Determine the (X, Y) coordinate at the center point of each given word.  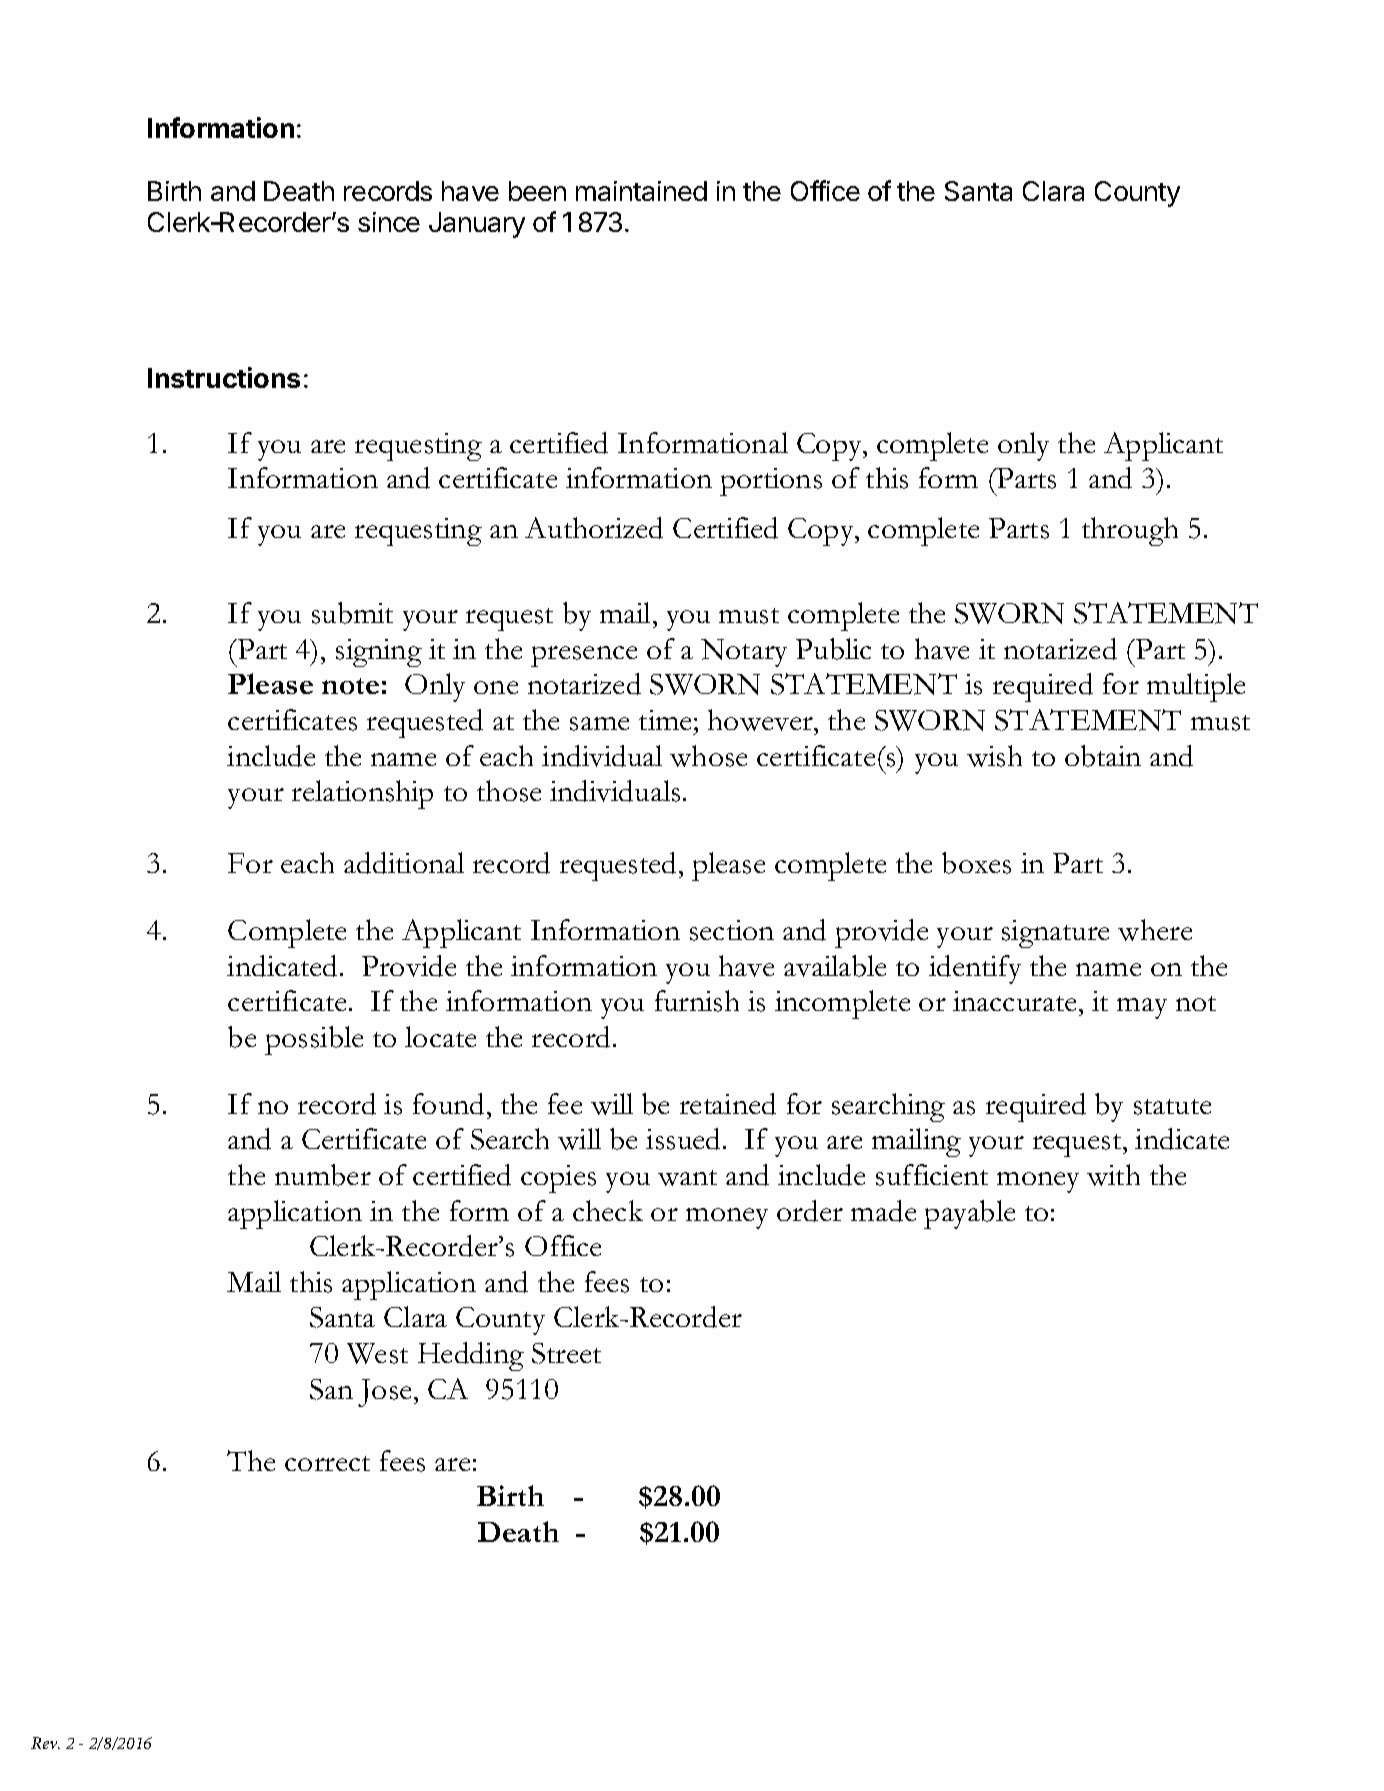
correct (327, 1463)
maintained (641, 191)
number (323, 1175)
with (1113, 1175)
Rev (45, 1743)
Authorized (594, 528)
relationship (362, 794)
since (389, 222)
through (1130, 531)
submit (352, 613)
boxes (976, 863)
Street (566, 1353)
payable (969, 1214)
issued (685, 1139)
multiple (1196, 687)
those (509, 791)
